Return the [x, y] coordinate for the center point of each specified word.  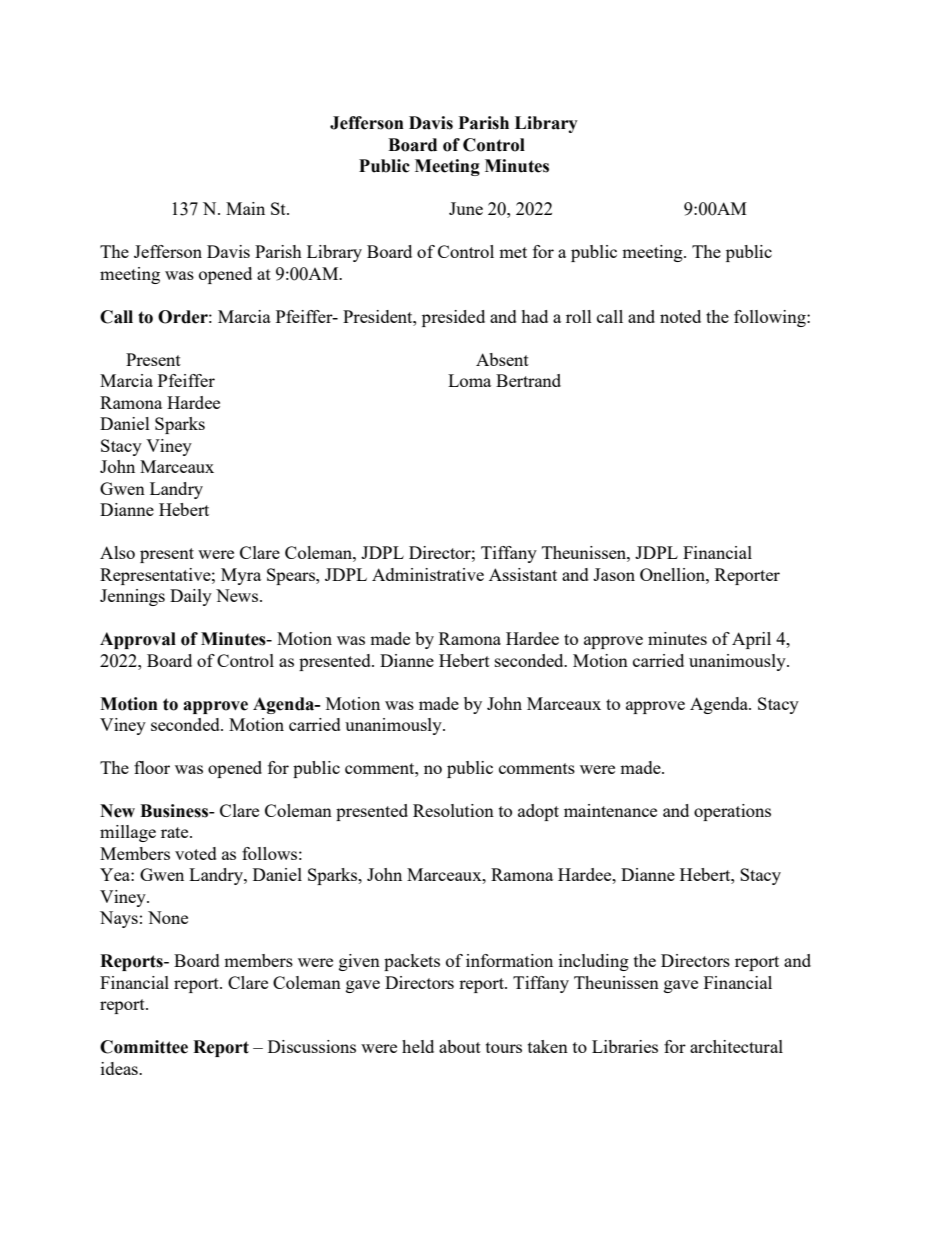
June [466, 208]
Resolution [453, 810]
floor [152, 767]
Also [117, 552]
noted [680, 316]
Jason [614, 574]
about [460, 1046]
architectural [736, 1046]
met [513, 252]
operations [732, 812]
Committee [144, 1047]
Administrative [428, 574]
